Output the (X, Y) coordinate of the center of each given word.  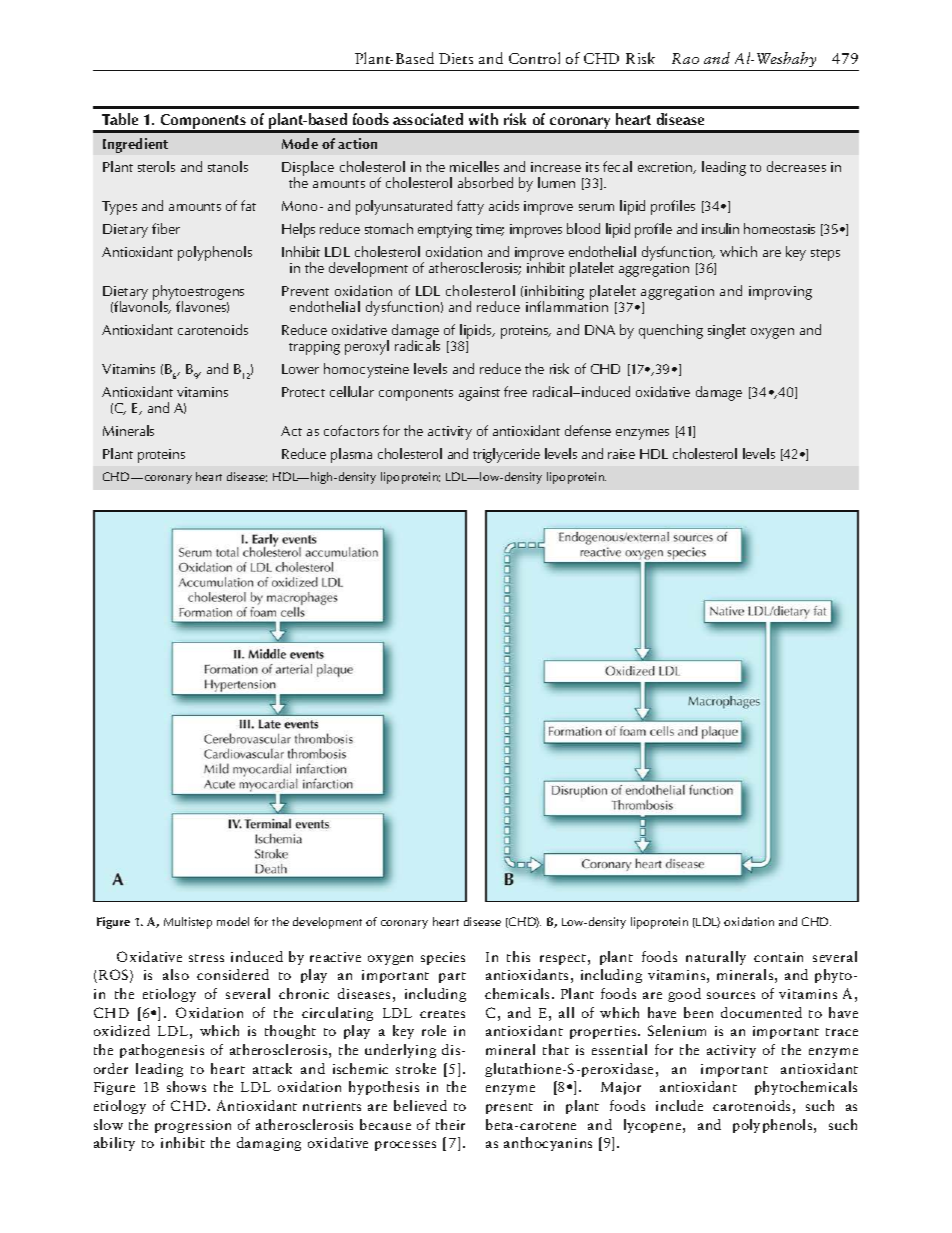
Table (120, 119)
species (443, 958)
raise (621, 454)
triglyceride (506, 455)
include (679, 1105)
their (450, 1124)
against (479, 394)
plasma (351, 455)
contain (778, 957)
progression (193, 1126)
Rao (685, 58)
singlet (727, 331)
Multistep (188, 923)
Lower (300, 369)
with (483, 119)
